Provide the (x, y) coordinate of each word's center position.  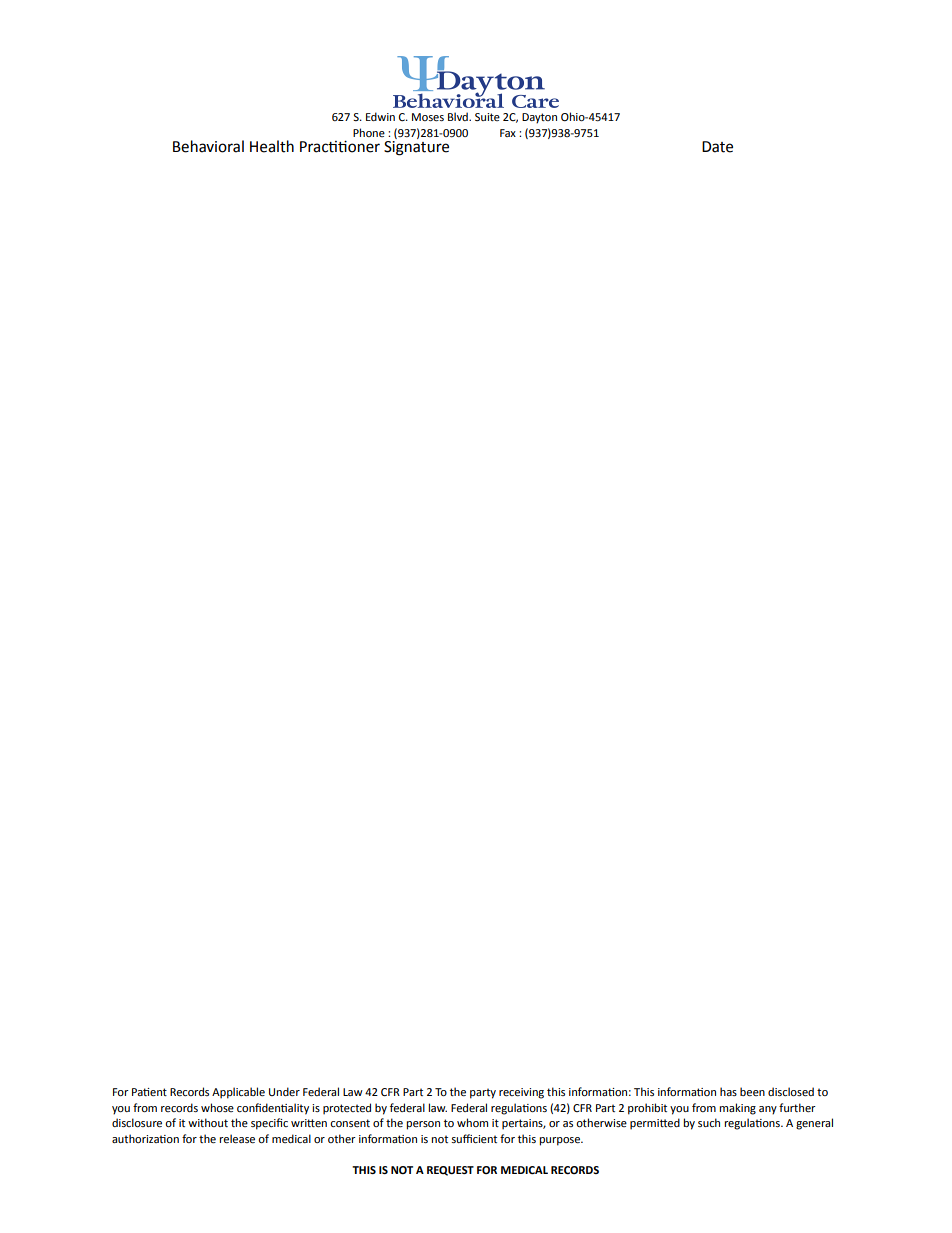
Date (717, 147)
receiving (521, 1093)
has (728, 1091)
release (237, 1138)
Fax (508, 133)
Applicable (238, 1093)
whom (472, 1122)
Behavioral (208, 146)
